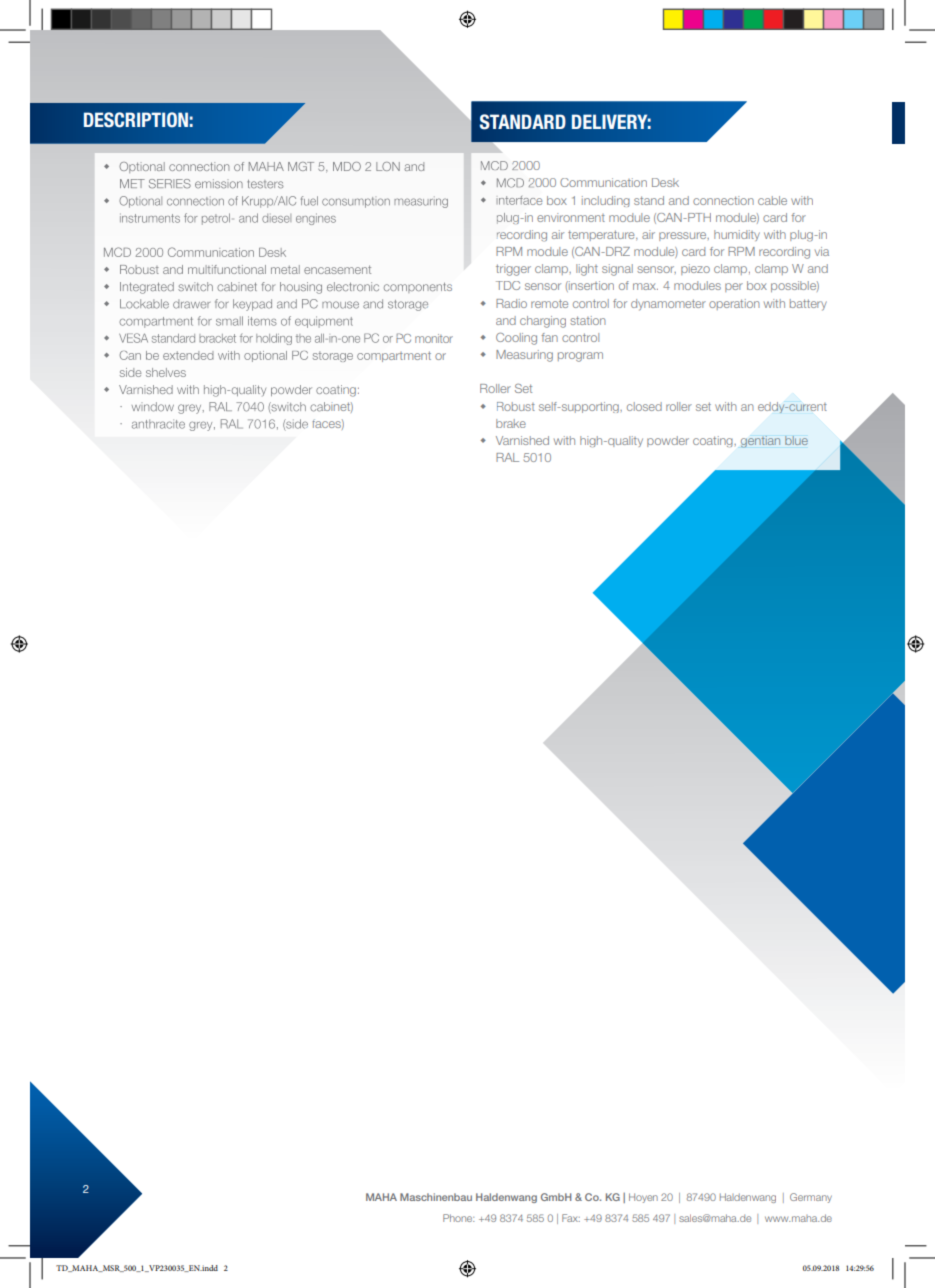  I want to click on gentian, so click(760, 442).
